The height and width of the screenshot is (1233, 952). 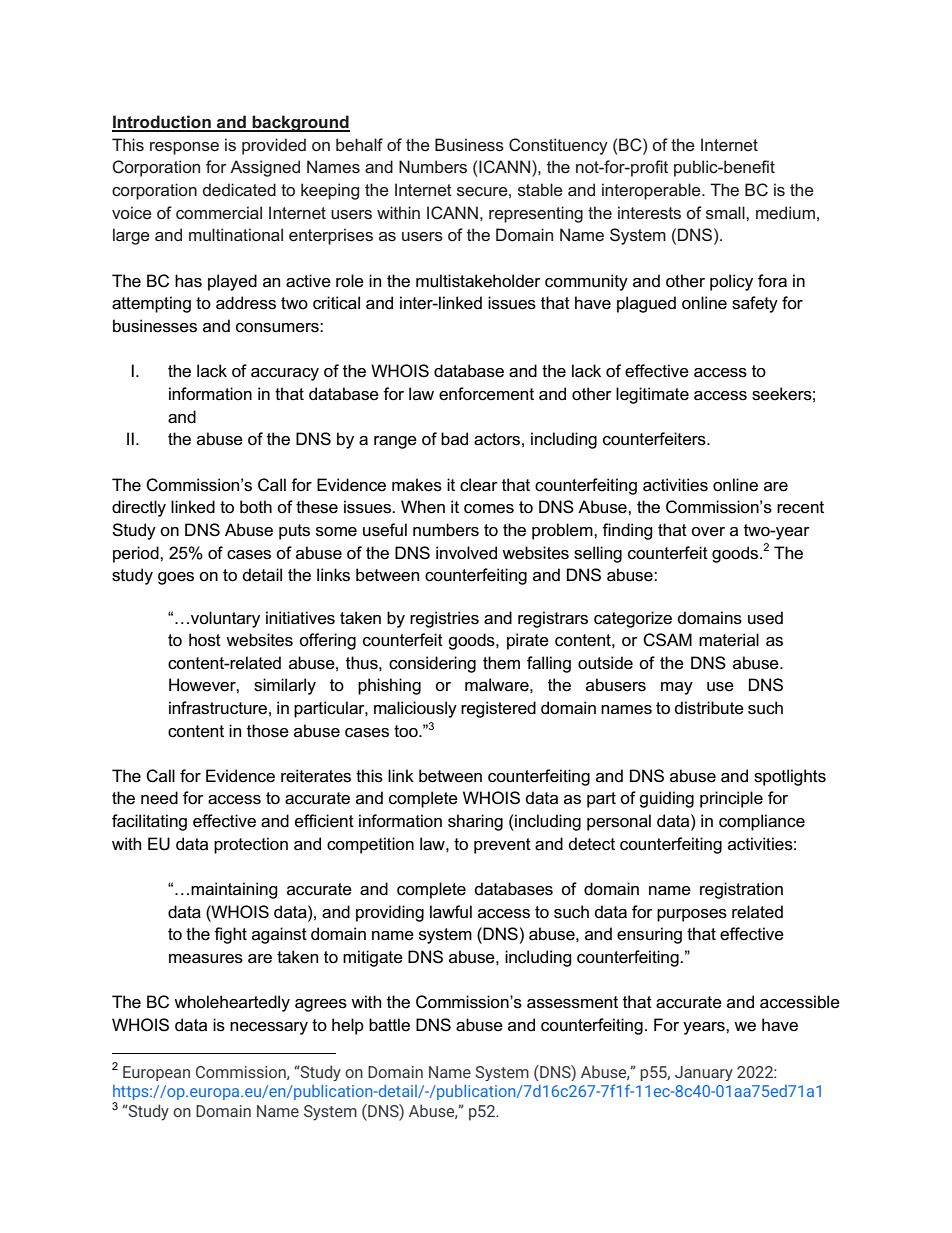 What do you see at coordinates (726, 212) in the screenshot?
I see `small` at bounding box center [726, 212].
